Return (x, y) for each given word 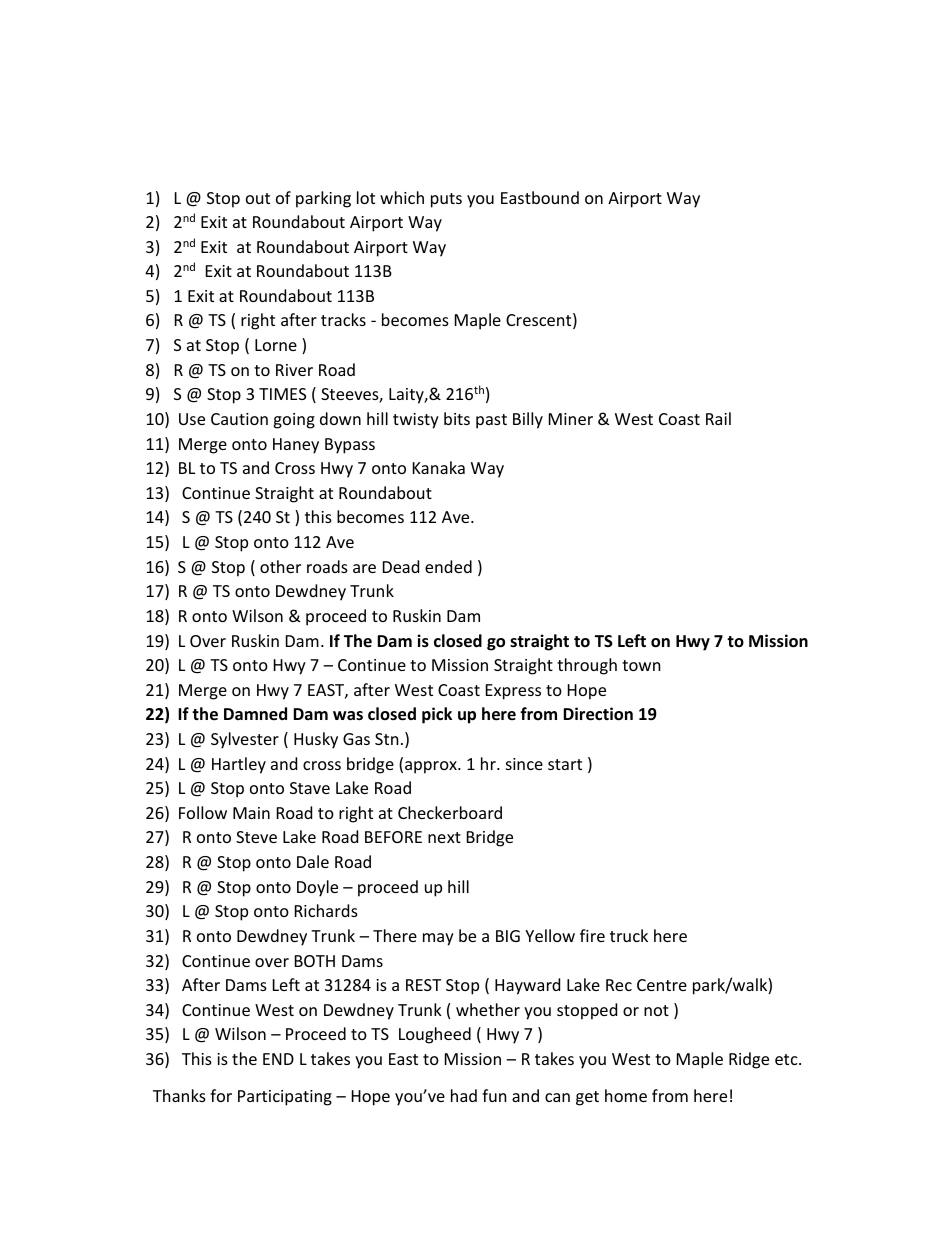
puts (446, 200)
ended (448, 566)
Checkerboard (450, 812)
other (280, 566)
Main (251, 813)
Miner (571, 419)
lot (366, 197)
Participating (285, 1098)
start (565, 764)
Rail (718, 418)
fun (494, 1095)
